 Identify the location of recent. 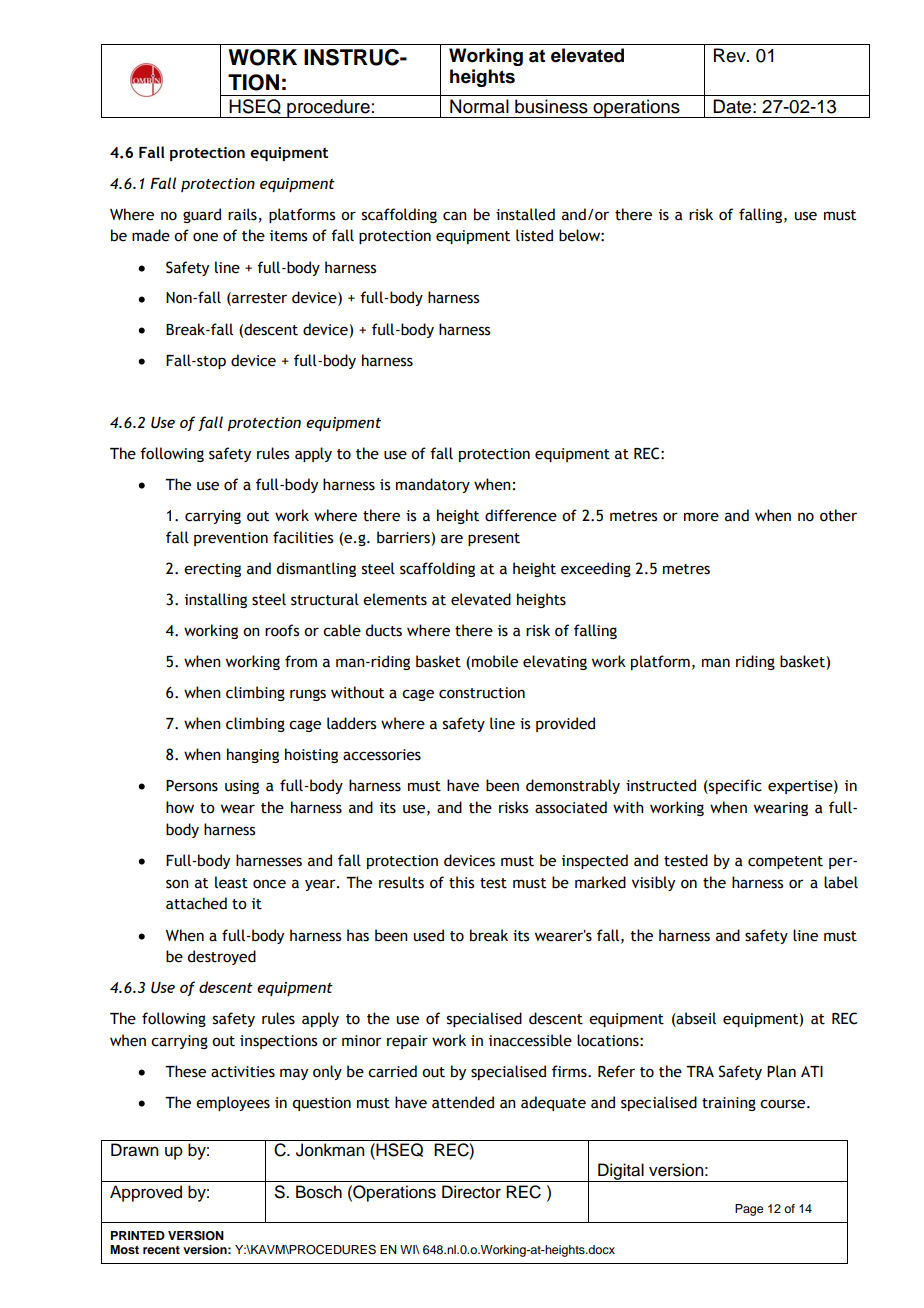
(161, 1250).
